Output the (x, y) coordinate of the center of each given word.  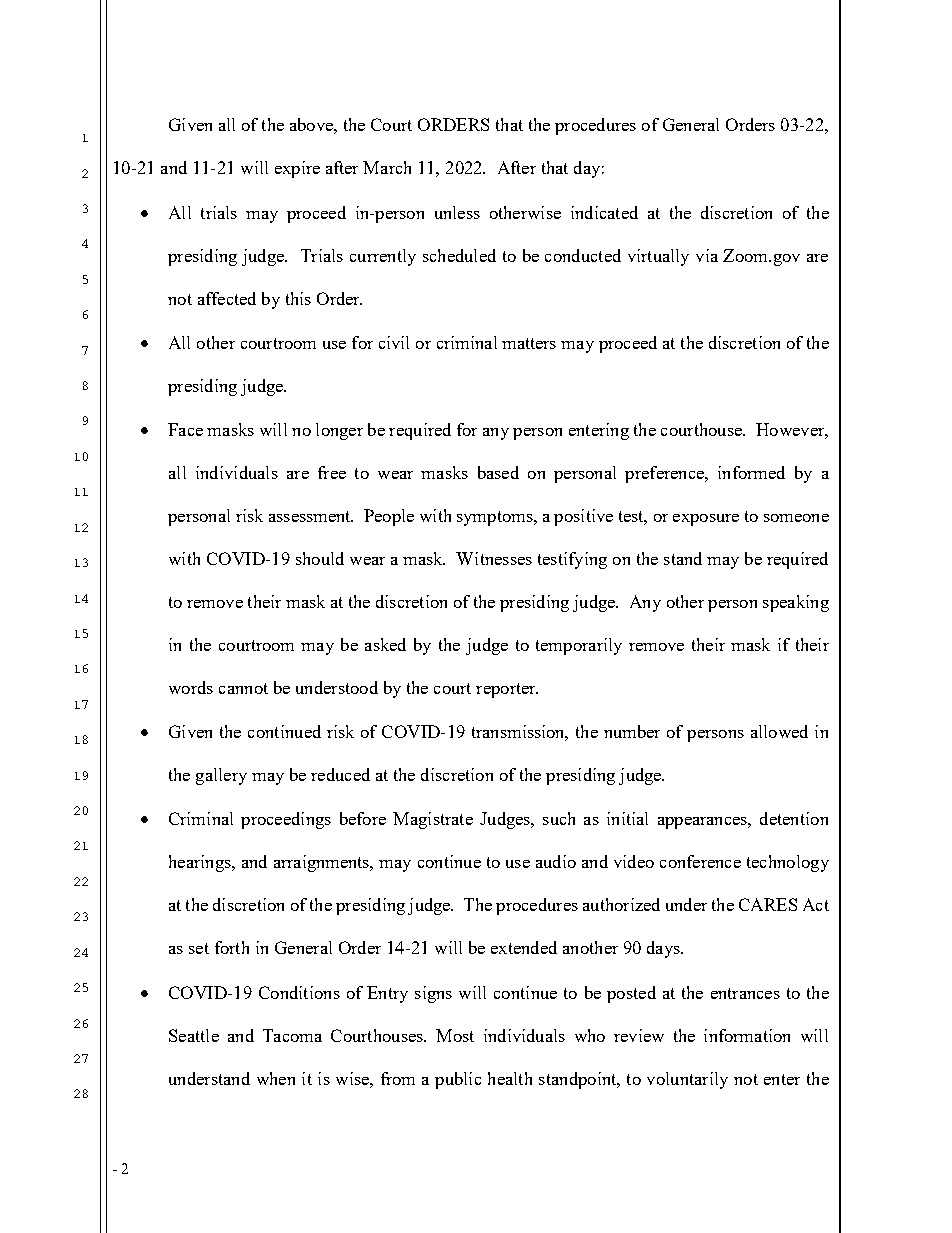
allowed (779, 731)
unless (457, 212)
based (498, 472)
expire (297, 169)
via (707, 255)
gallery (221, 776)
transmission (520, 733)
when (276, 1078)
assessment (311, 516)
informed (751, 472)
